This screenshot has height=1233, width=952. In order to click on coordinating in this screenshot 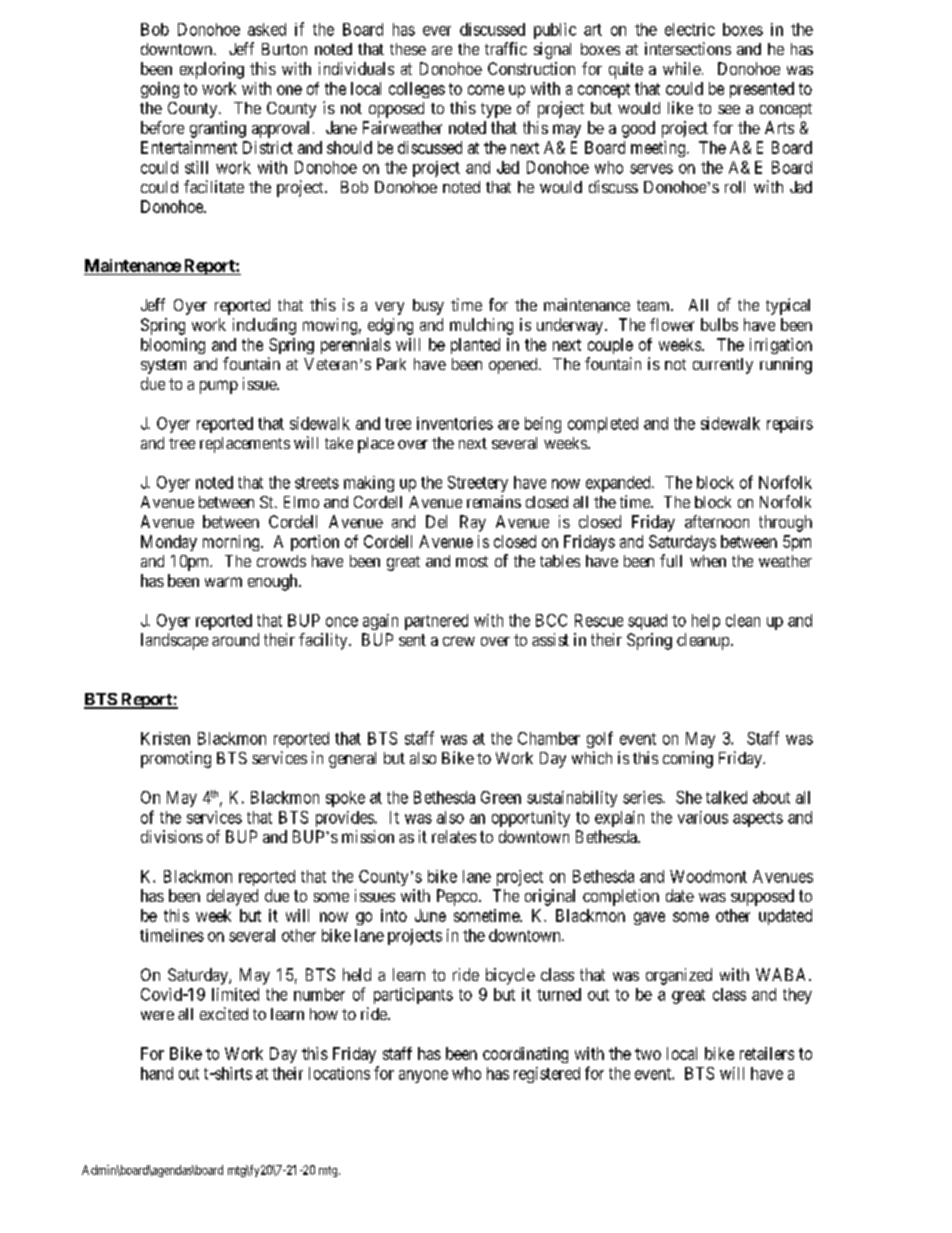, I will do `click(525, 1055)`.
